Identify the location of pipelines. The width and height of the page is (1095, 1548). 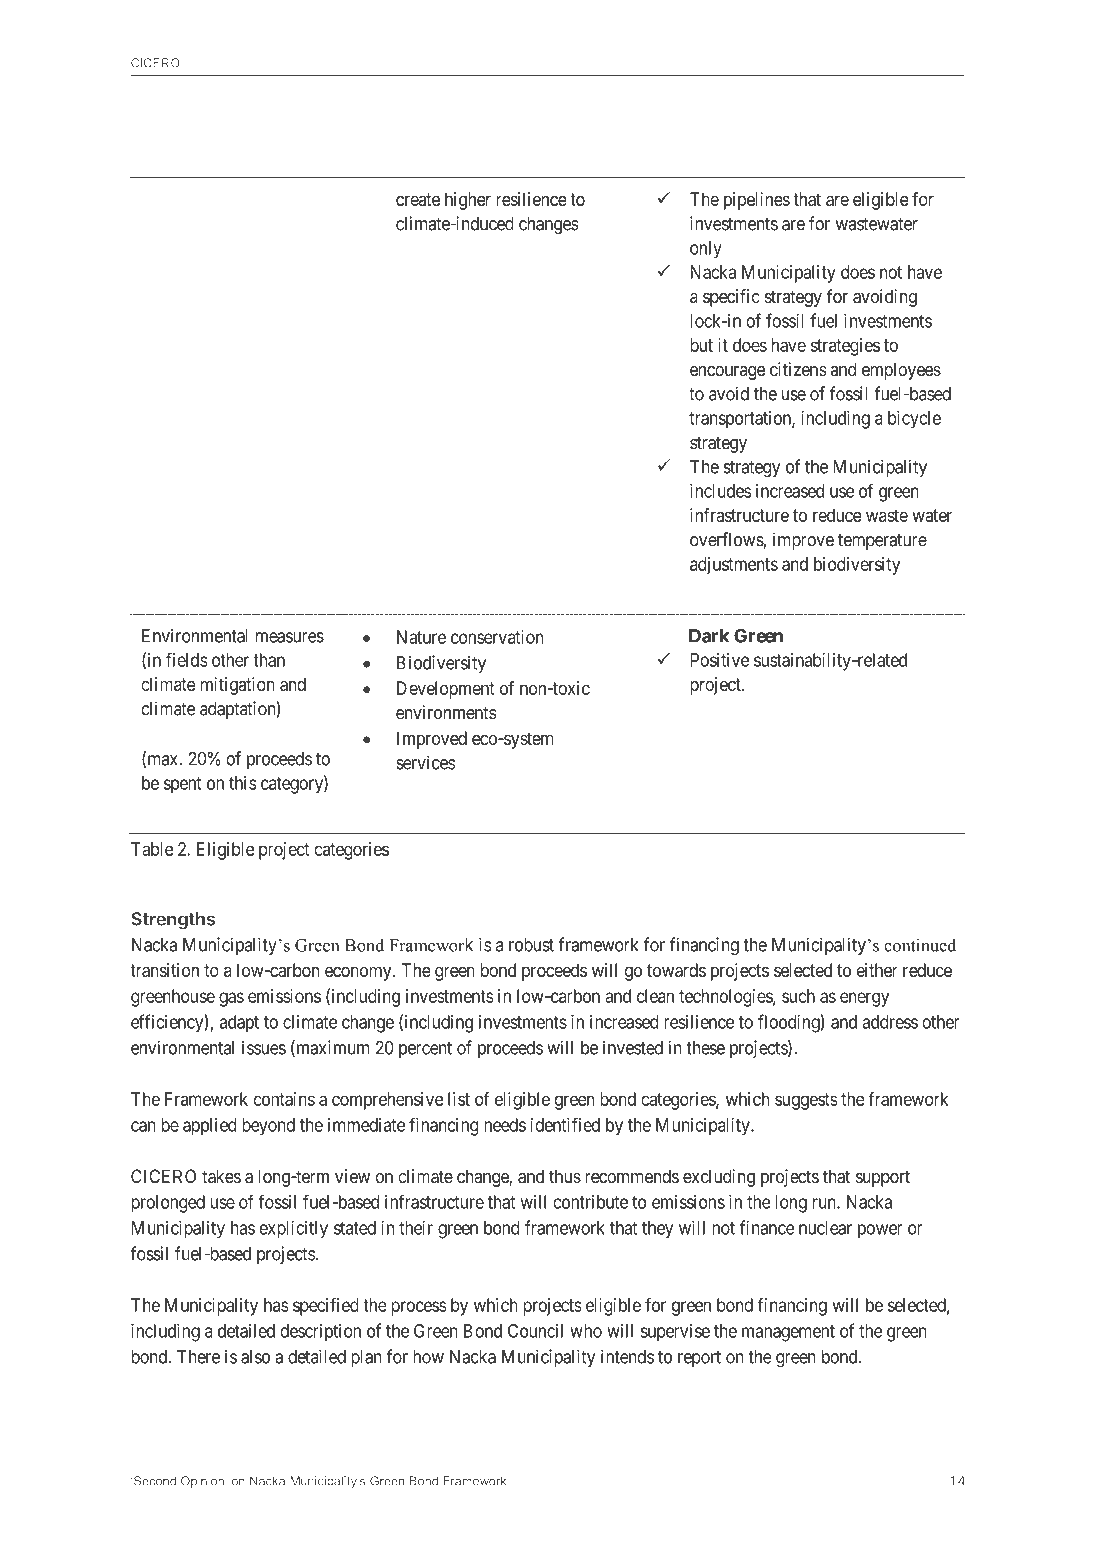
(757, 201).
